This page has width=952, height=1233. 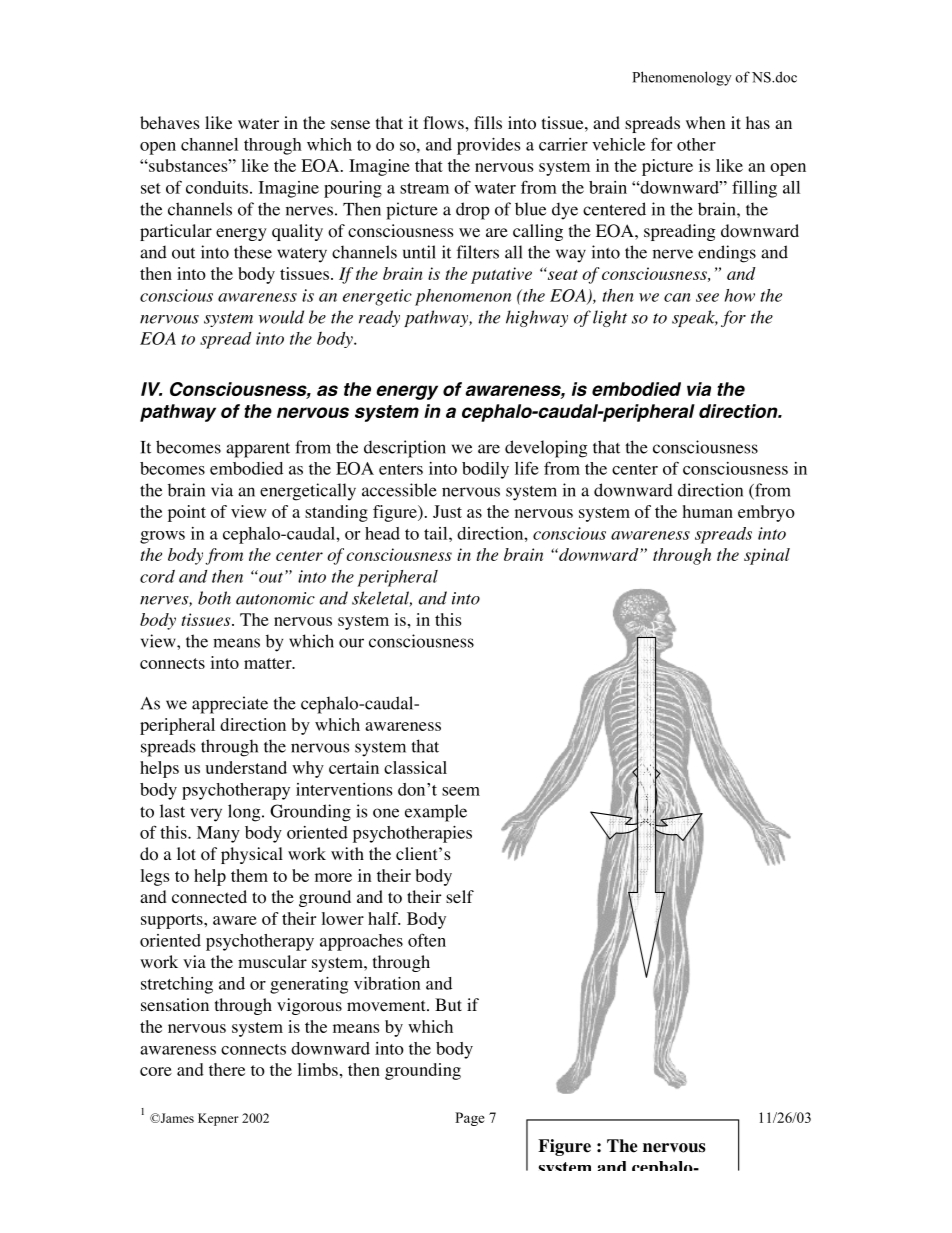 I want to click on would, so click(x=281, y=317).
